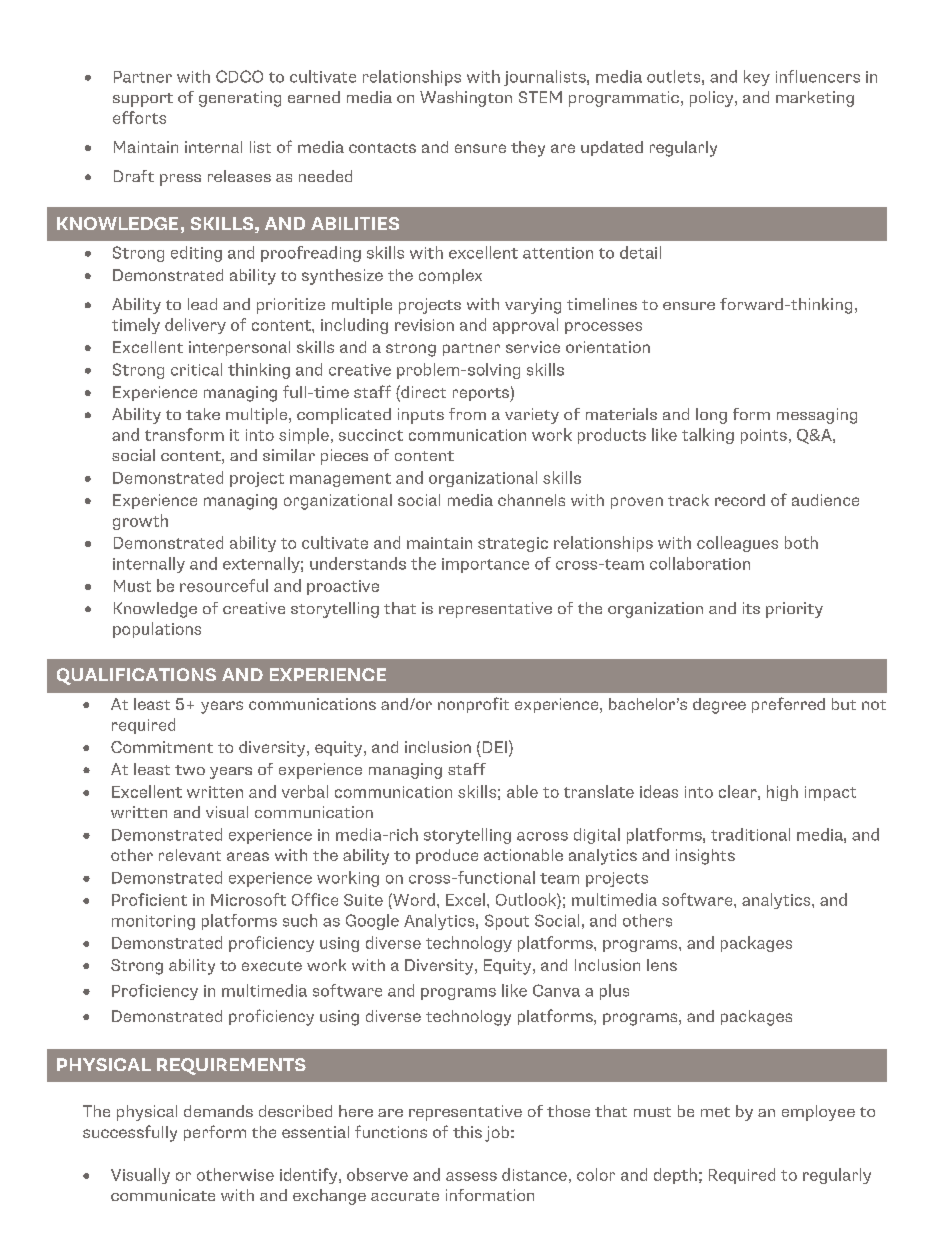 The height and width of the image is (1233, 952). I want to click on STEM, so click(540, 97).
